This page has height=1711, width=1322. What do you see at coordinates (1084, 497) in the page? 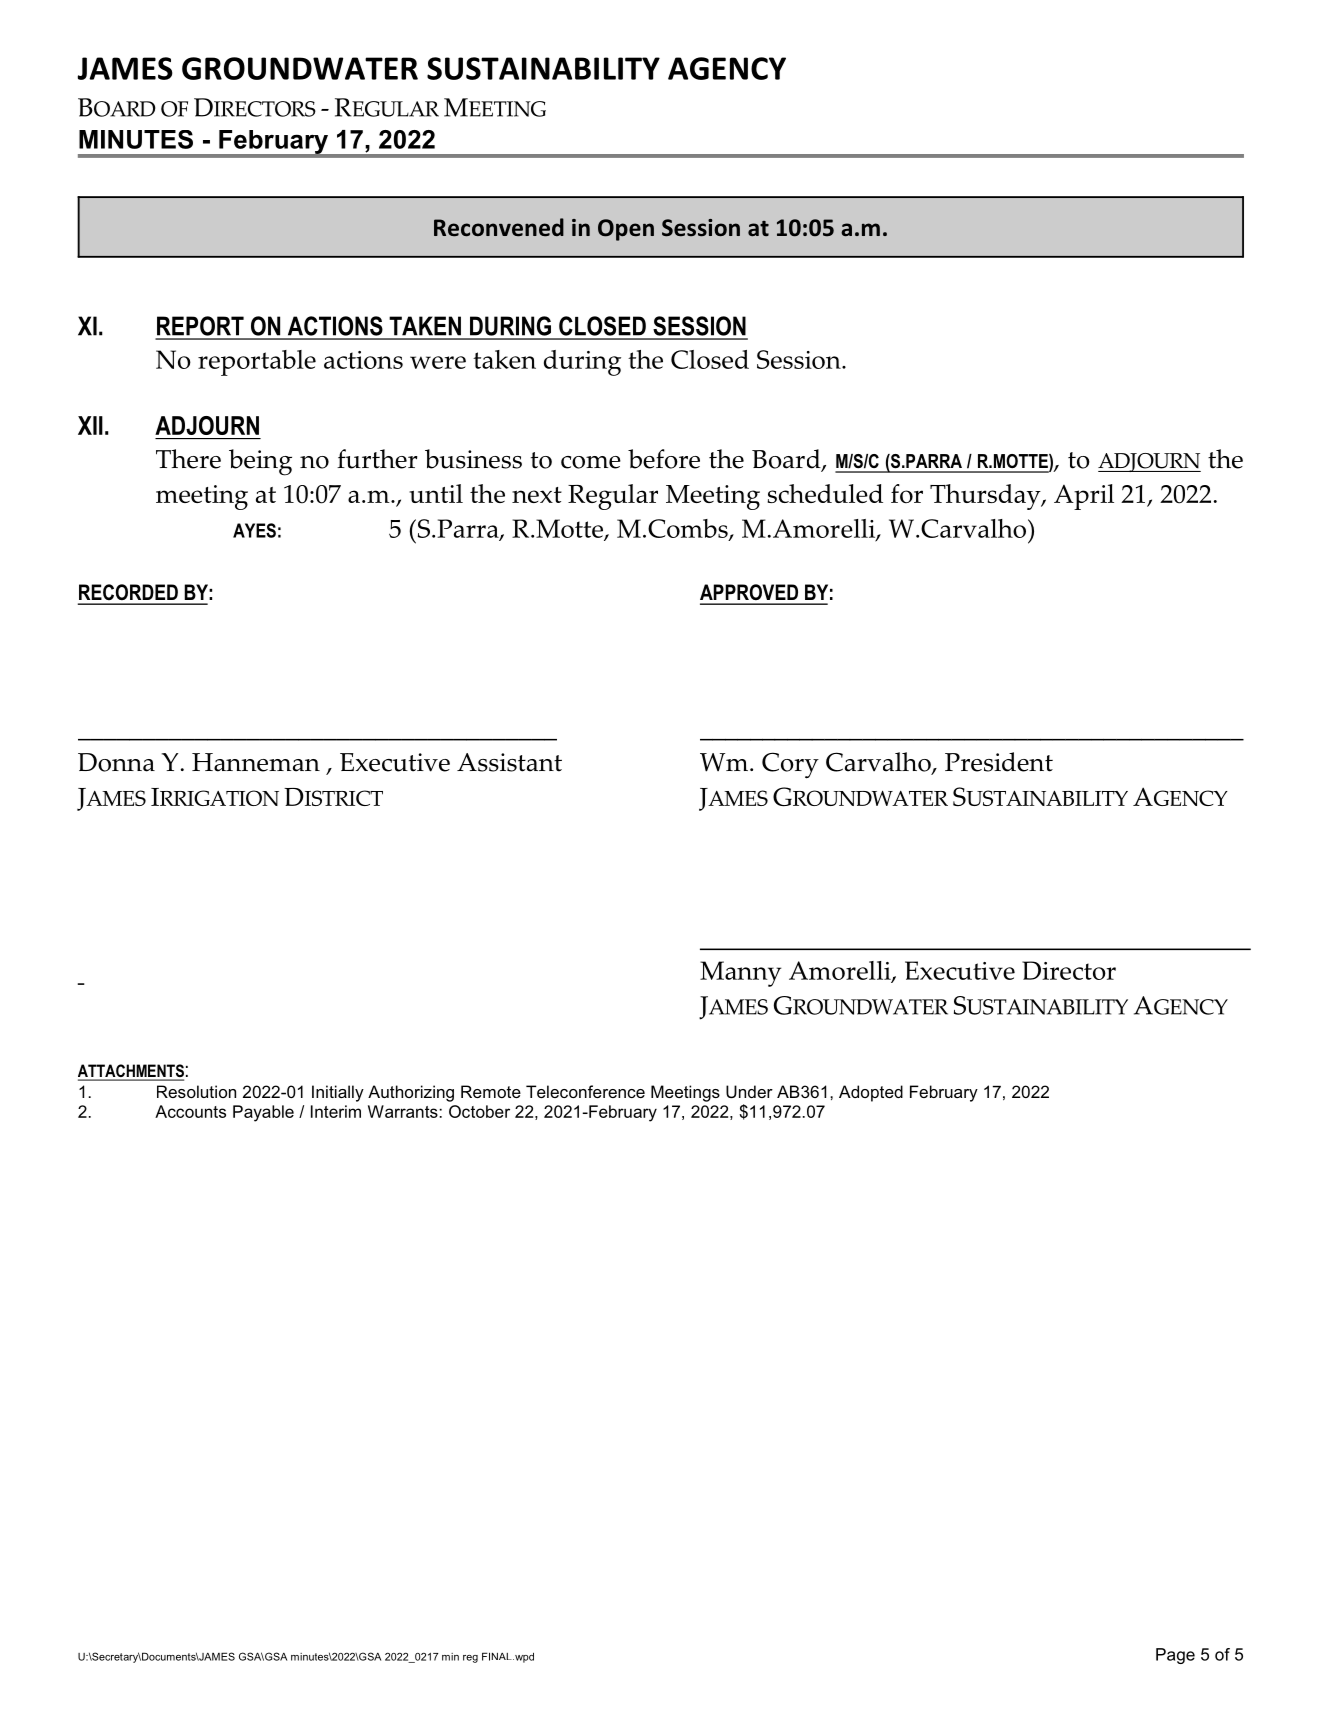
I see `April` at bounding box center [1084, 497].
